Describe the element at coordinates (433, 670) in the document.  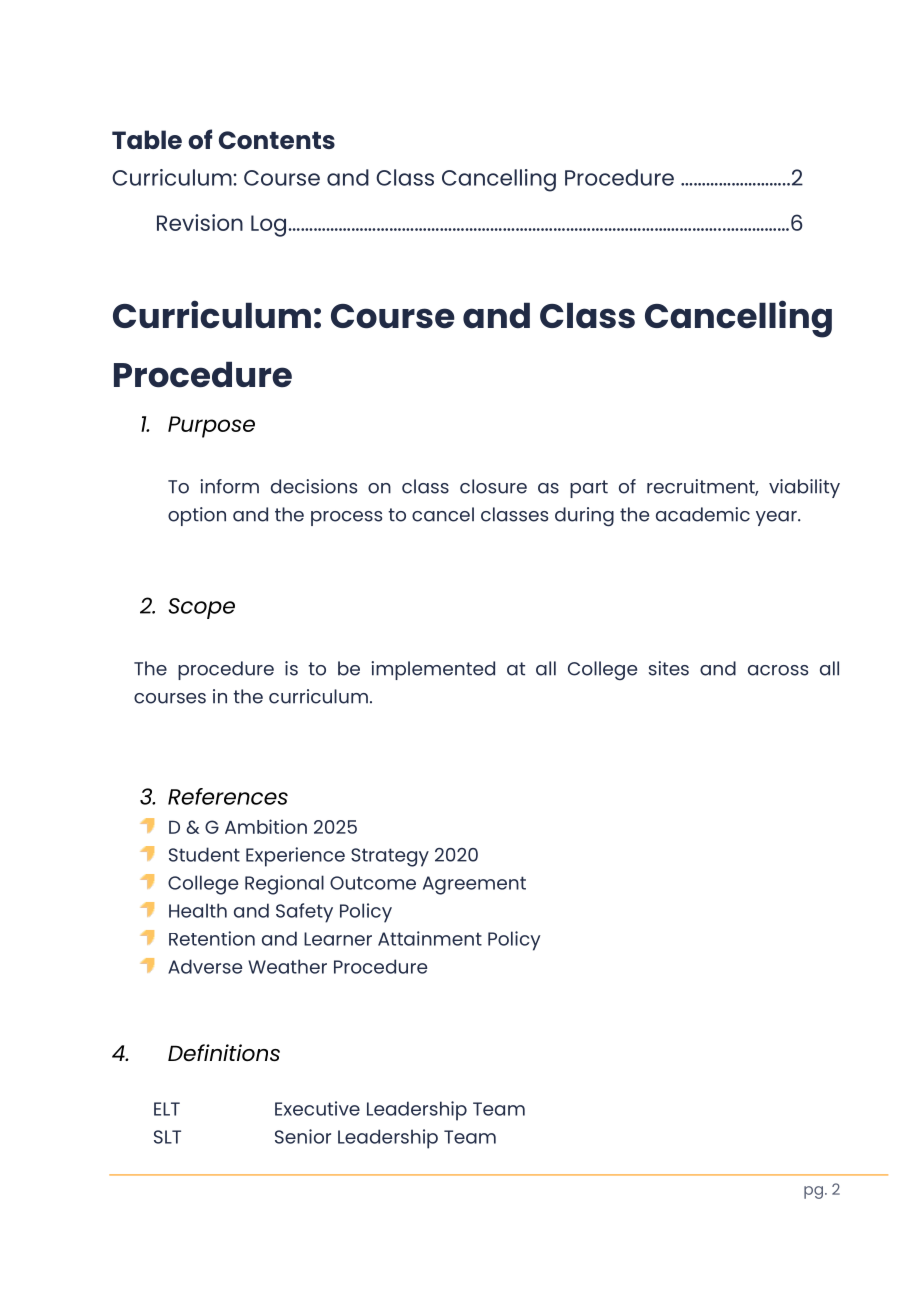
I see `implemented` at that location.
